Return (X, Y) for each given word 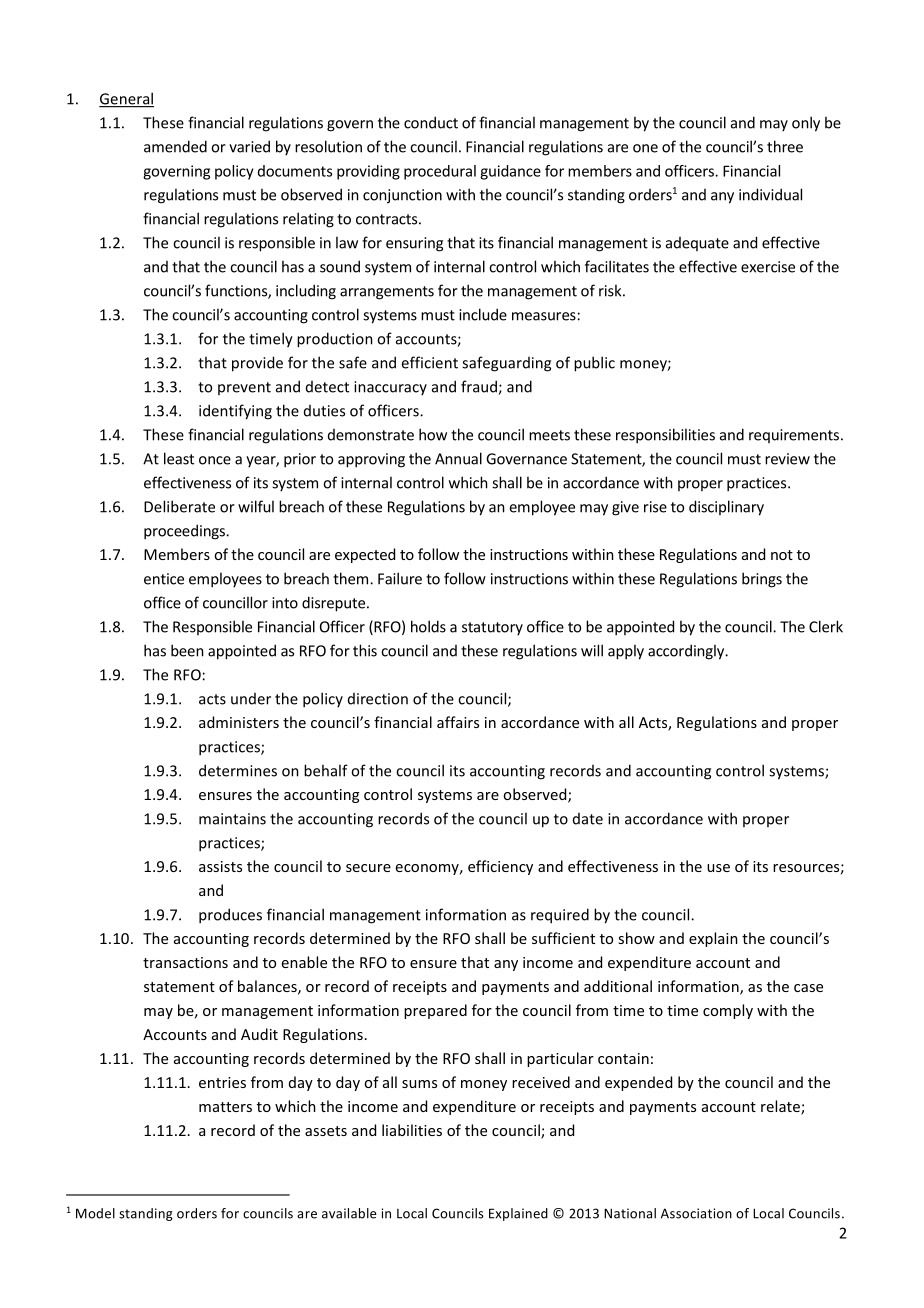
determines (238, 770)
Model (95, 1213)
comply (728, 1011)
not (782, 555)
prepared (435, 1011)
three (785, 146)
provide (257, 364)
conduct (431, 122)
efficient (429, 362)
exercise (768, 267)
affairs (458, 722)
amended (175, 146)
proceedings (186, 532)
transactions (185, 962)
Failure (400, 578)
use (718, 868)
